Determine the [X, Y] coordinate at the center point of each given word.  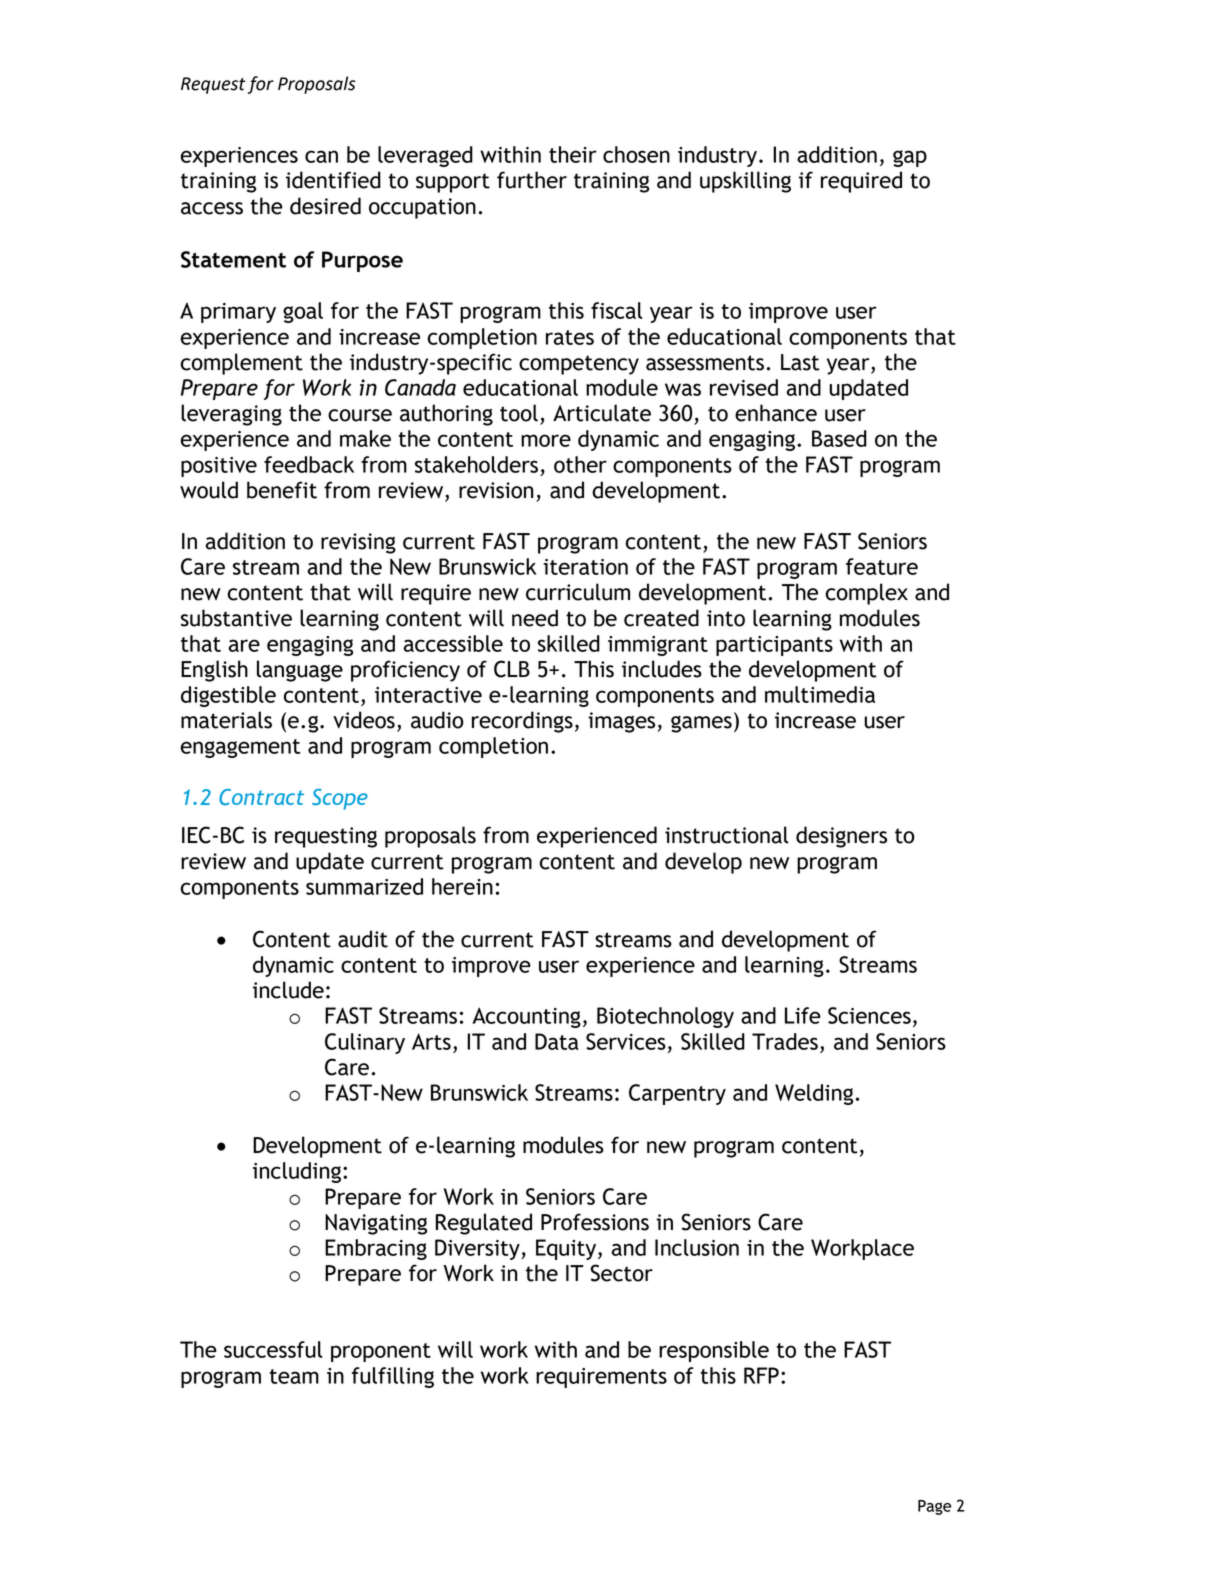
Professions [595, 1222]
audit [363, 939]
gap [910, 158]
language [300, 671]
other [580, 464]
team [294, 1376]
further [532, 180]
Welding [814, 1094]
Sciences [869, 1015]
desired [325, 206]
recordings [522, 722]
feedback [309, 464]
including [298, 1172]
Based [839, 438]
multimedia [820, 694]
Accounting [526, 1017]
